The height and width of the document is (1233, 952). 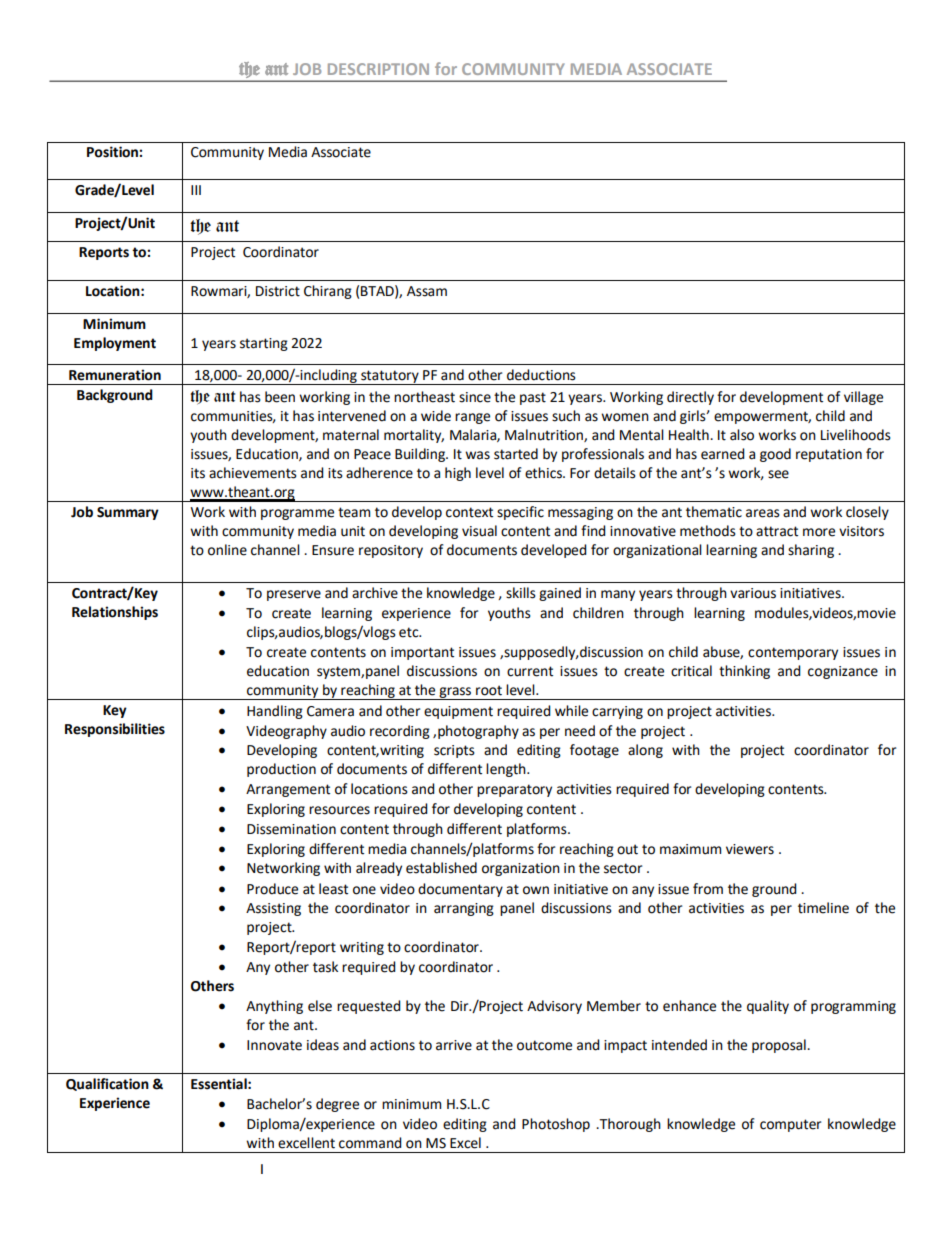 What do you see at coordinates (556, 1125) in the document?
I see `Photoshop` at bounding box center [556, 1125].
